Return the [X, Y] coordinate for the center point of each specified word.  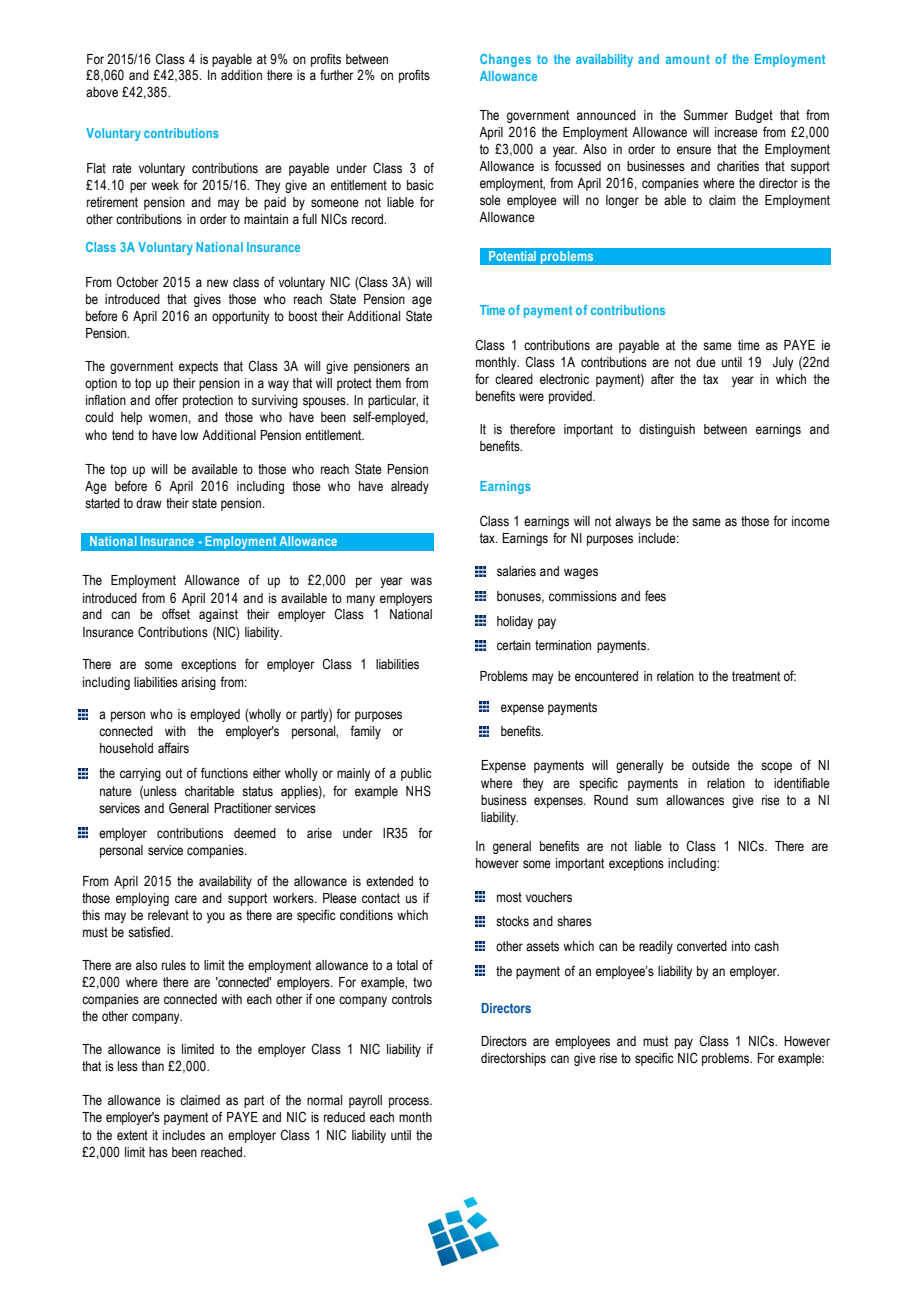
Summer [706, 115]
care [186, 899]
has [158, 1152]
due [706, 362]
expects [198, 367]
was [421, 581]
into [741, 946]
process [410, 1102]
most [509, 897]
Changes [505, 60]
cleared [514, 379]
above [102, 92]
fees [655, 596]
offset [176, 614]
